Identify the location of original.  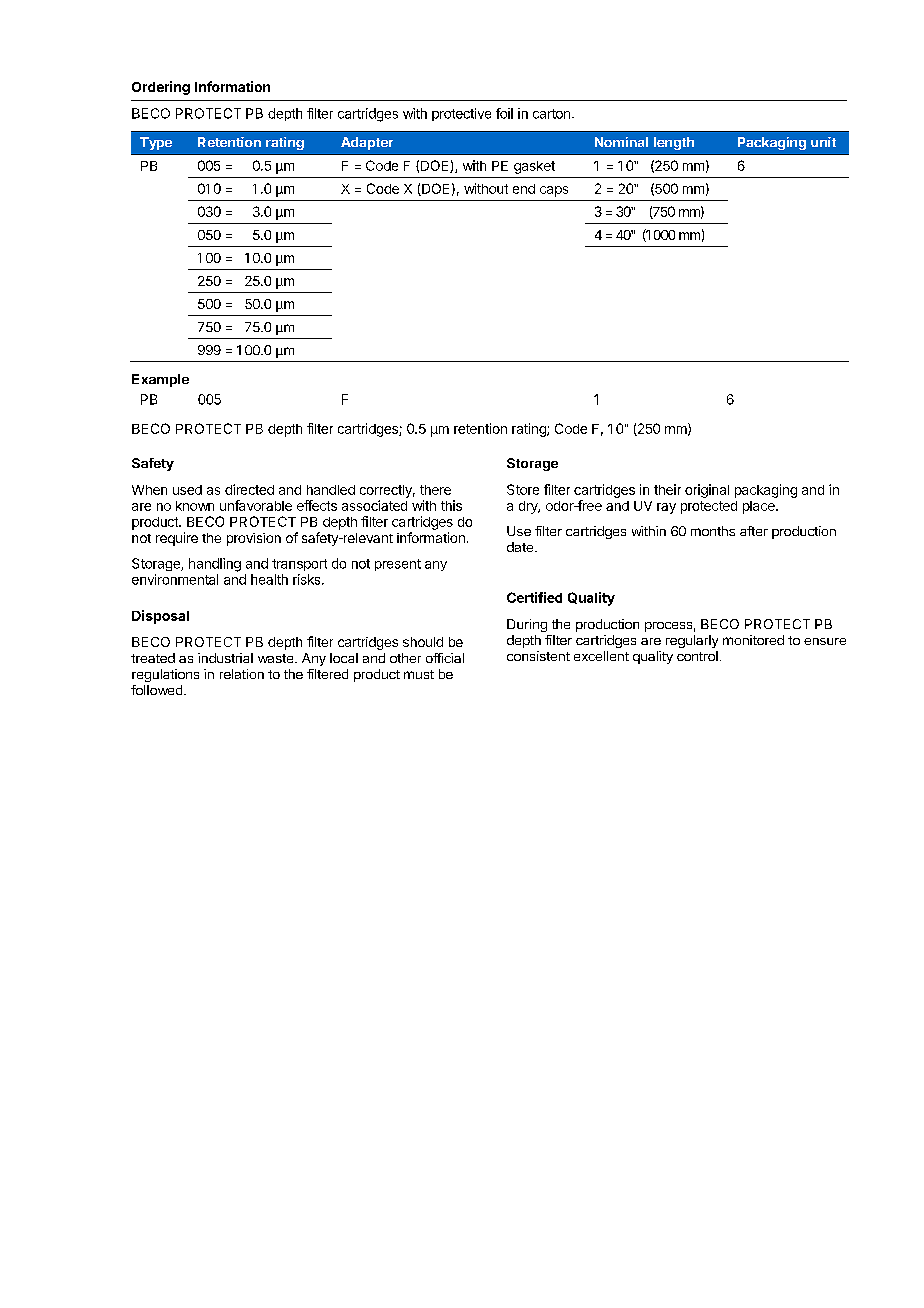
(707, 491).
